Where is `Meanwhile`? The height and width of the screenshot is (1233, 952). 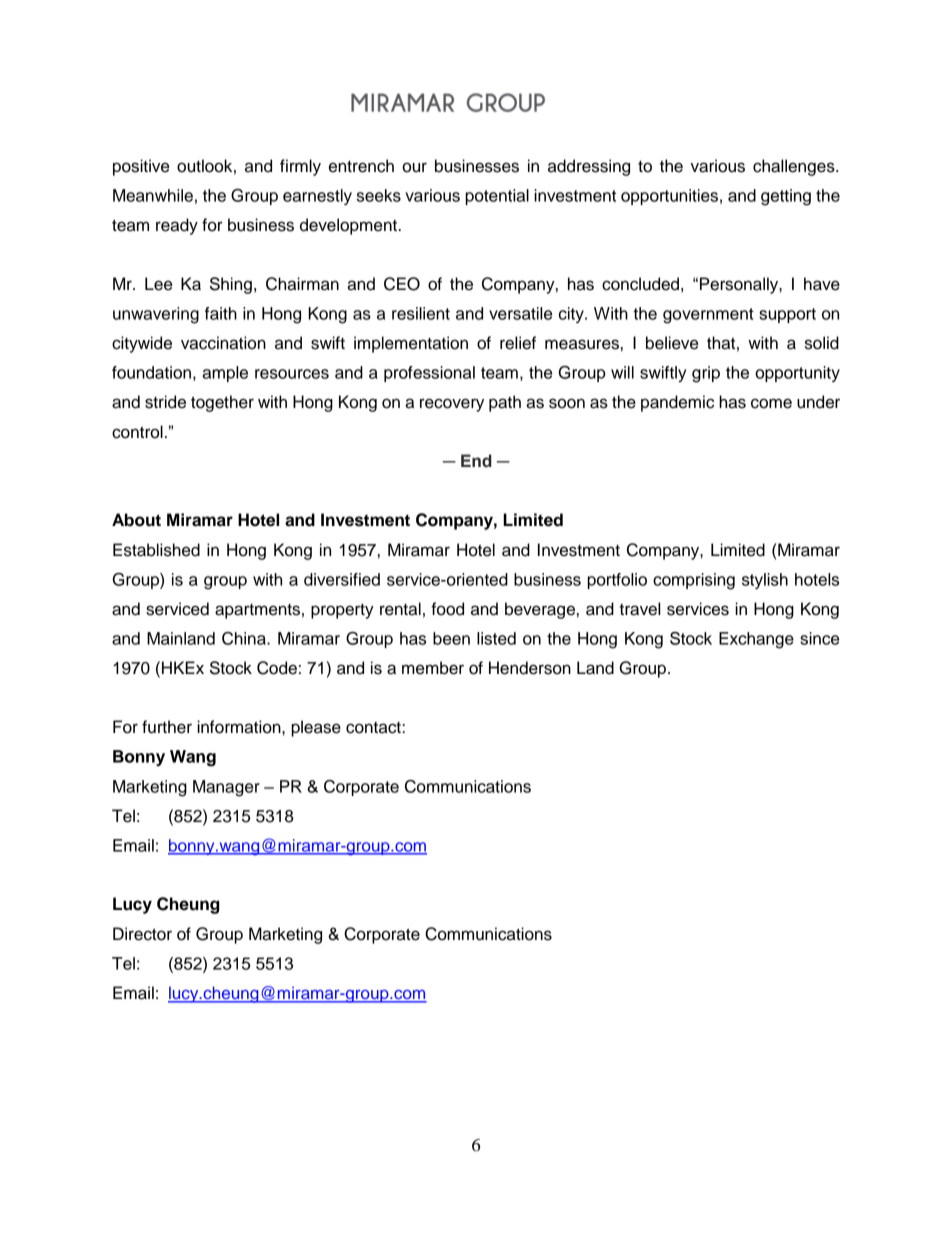
Meanwhile is located at coordinates (153, 195).
